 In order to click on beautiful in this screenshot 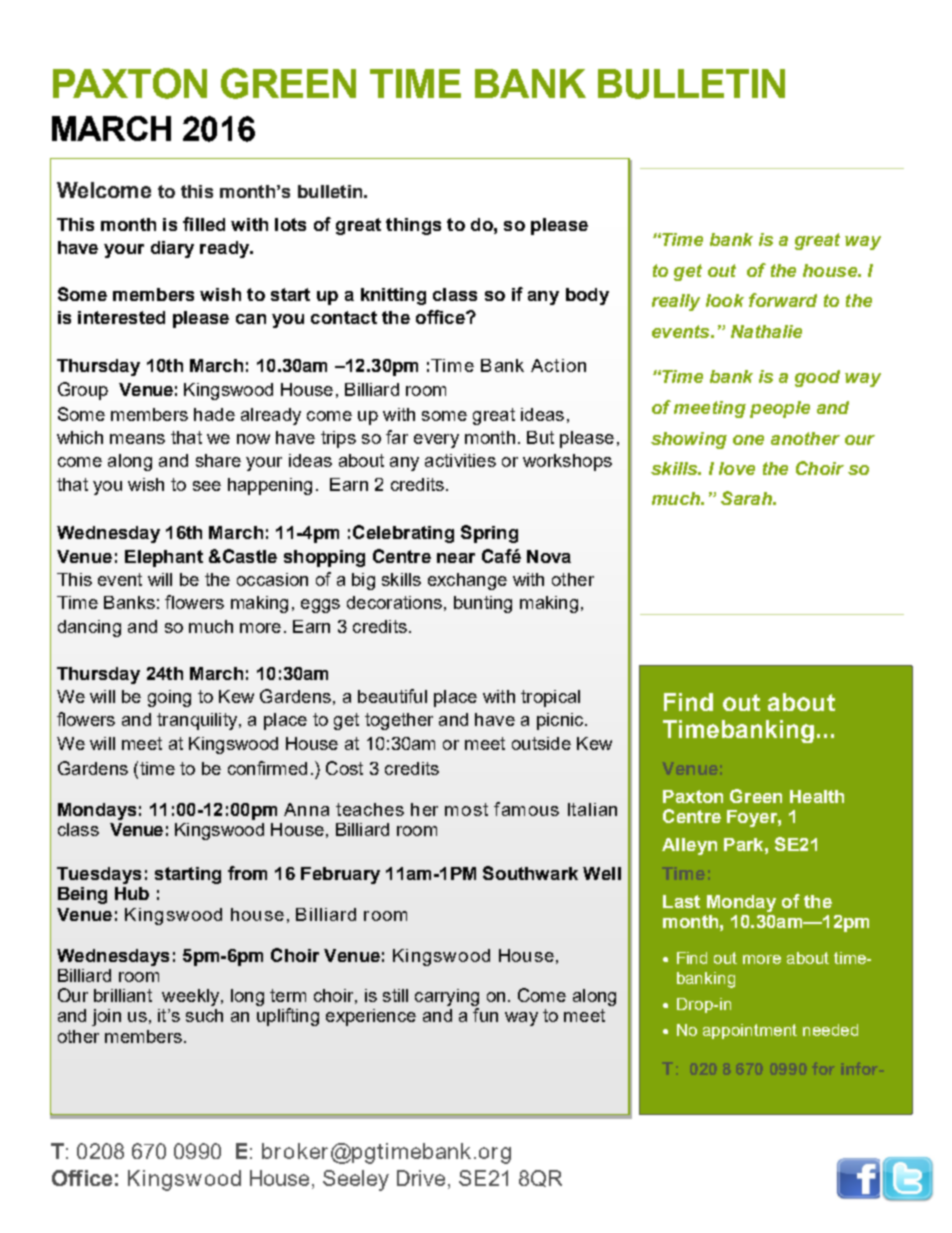, I will do `click(392, 696)`.
